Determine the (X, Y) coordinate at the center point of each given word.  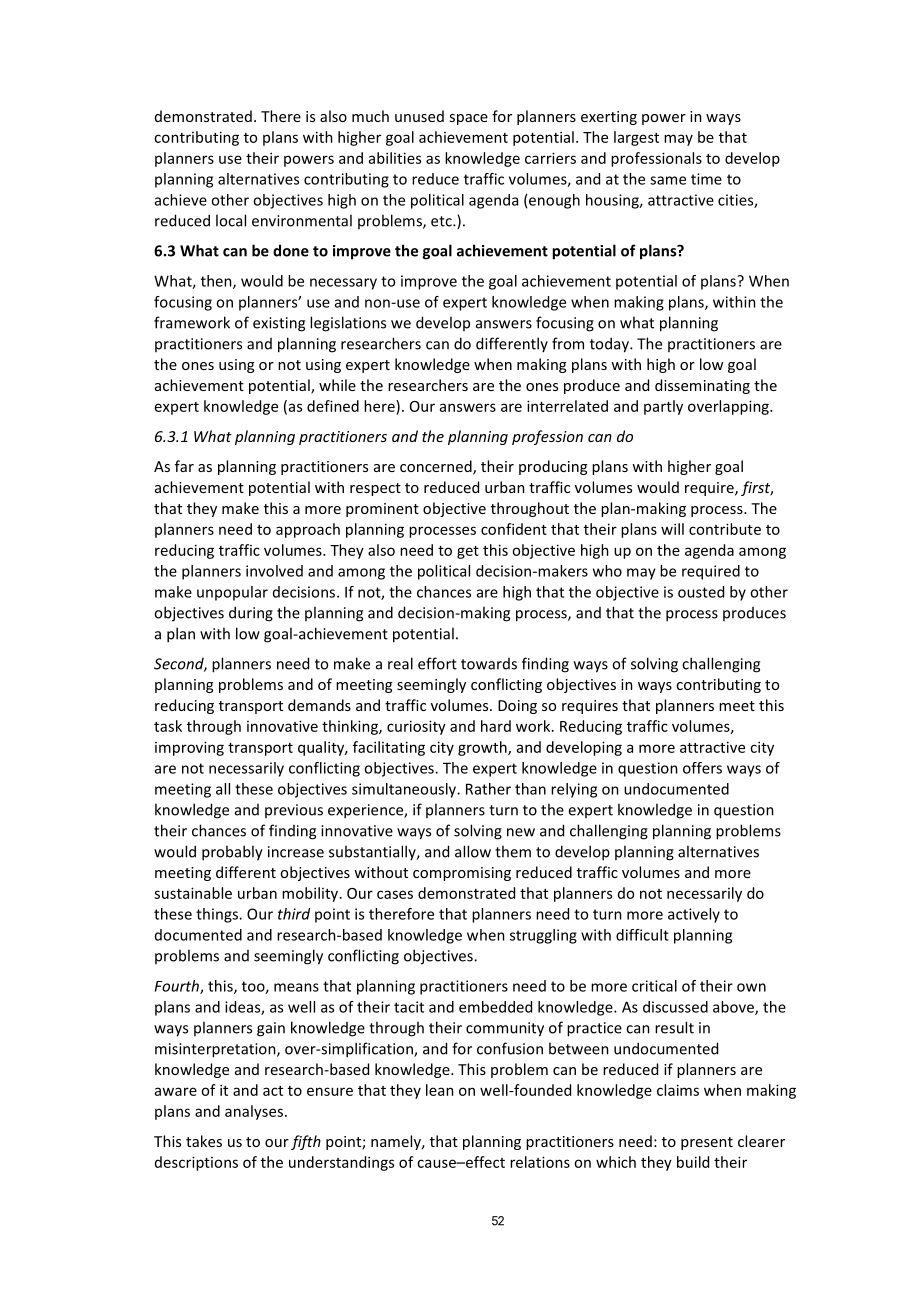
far (184, 466)
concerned (437, 467)
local (231, 220)
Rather (488, 789)
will (672, 529)
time (706, 179)
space (468, 119)
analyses (254, 1112)
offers (702, 768)
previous (294, 811)
